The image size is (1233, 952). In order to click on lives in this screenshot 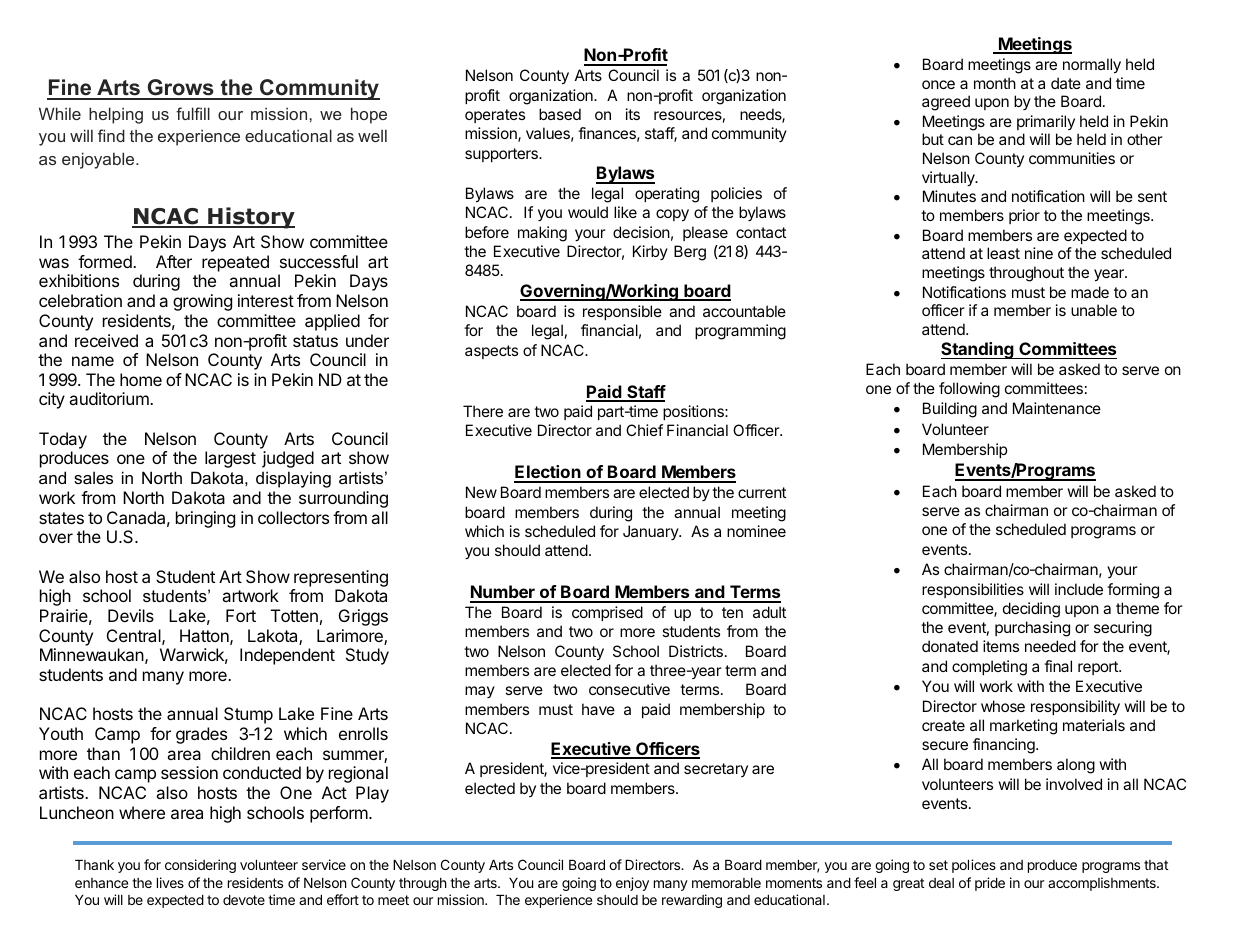, I will do `click(170, 882)`.
